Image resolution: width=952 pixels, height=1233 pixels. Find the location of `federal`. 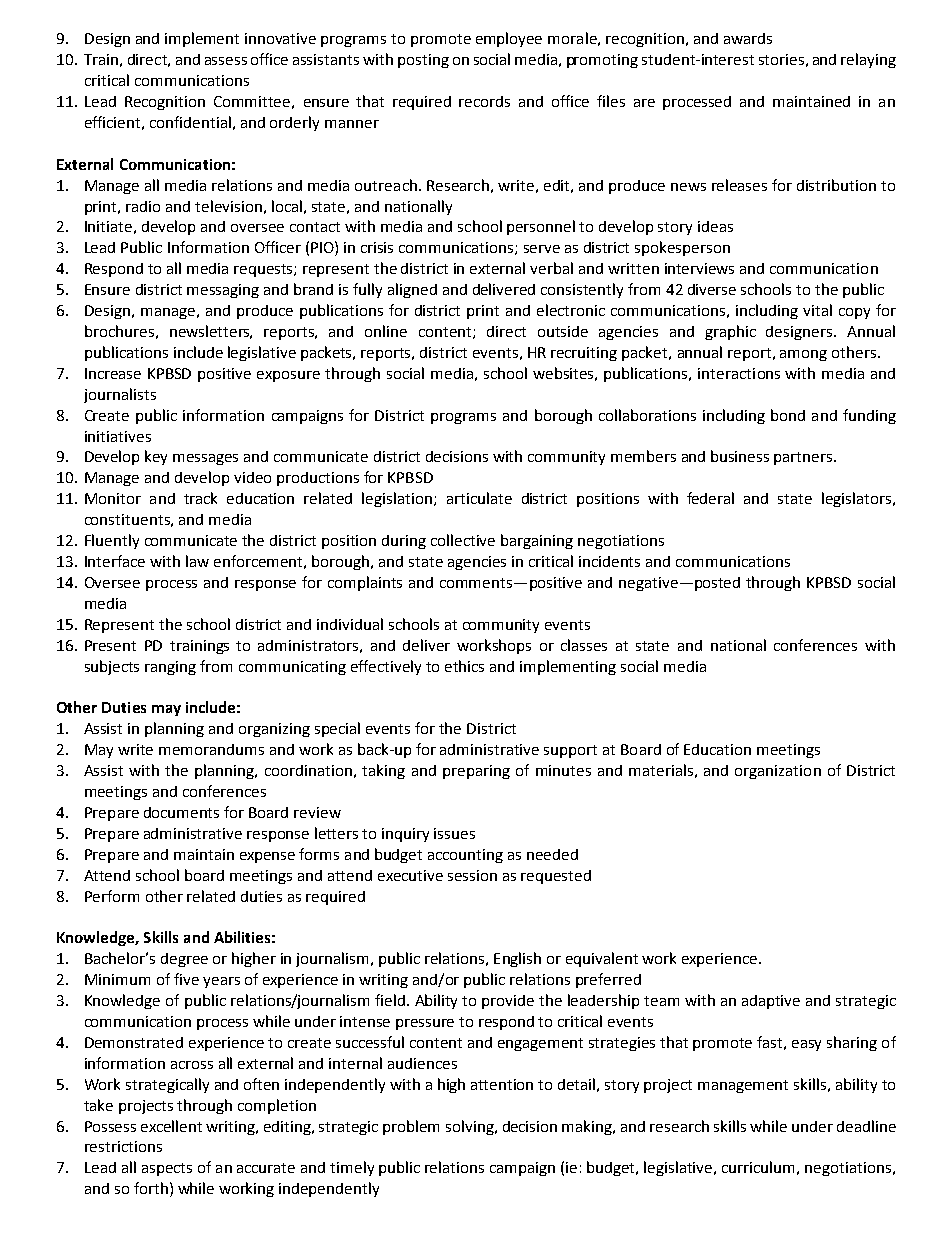

federal is located at coordinates (710, 498).
